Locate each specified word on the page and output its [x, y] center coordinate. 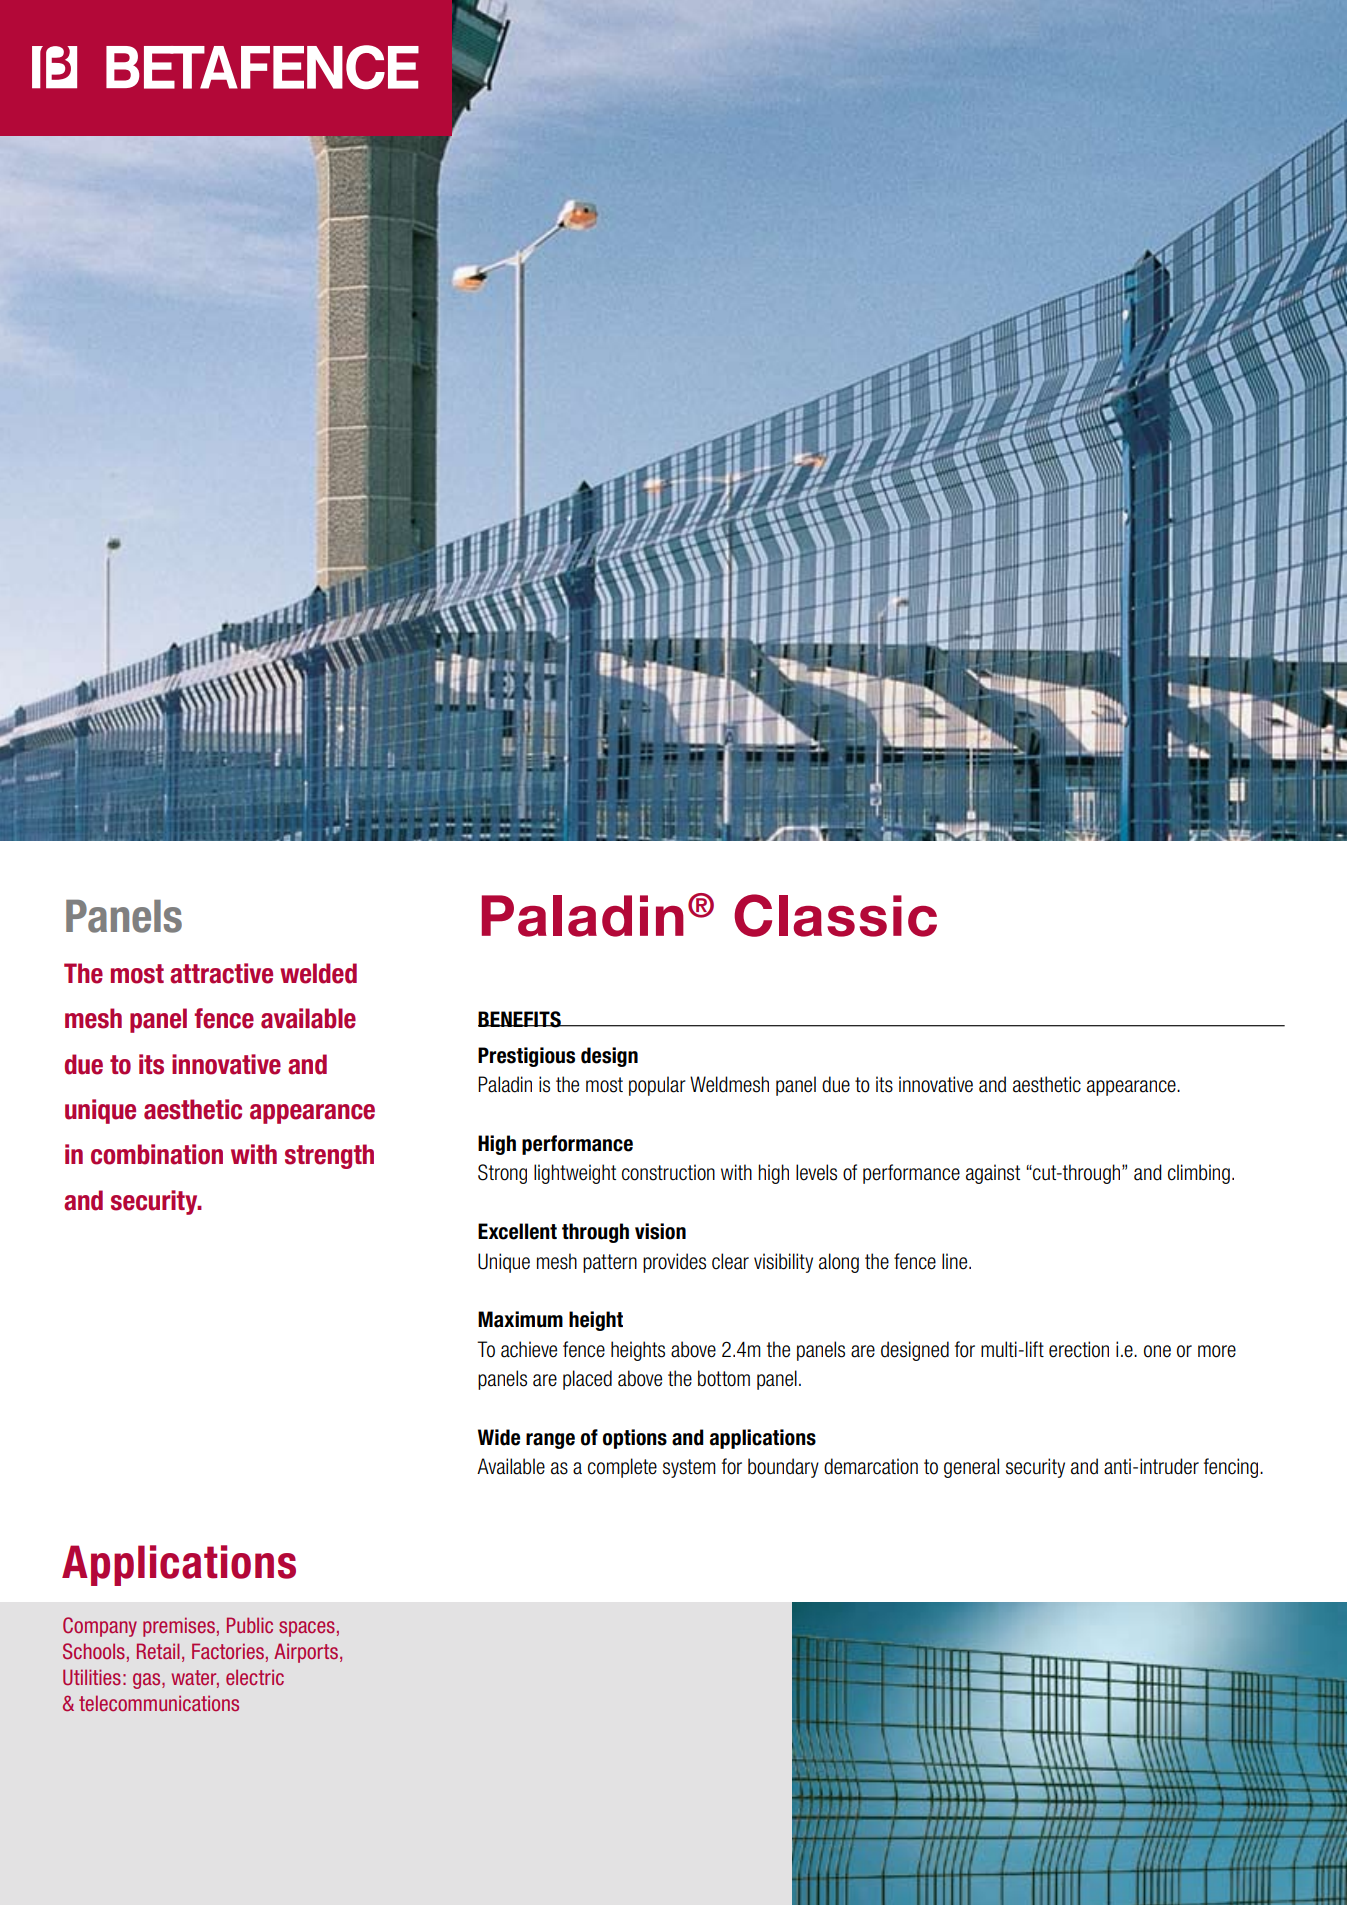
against [993, 1174]
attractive [221, 973]
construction [668, 1172]
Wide [499, 1437]
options [635, 1439]
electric [255, 1677]
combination [157, 1154]
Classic [835, 915]
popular [657, 1086]
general [971, 1468]
